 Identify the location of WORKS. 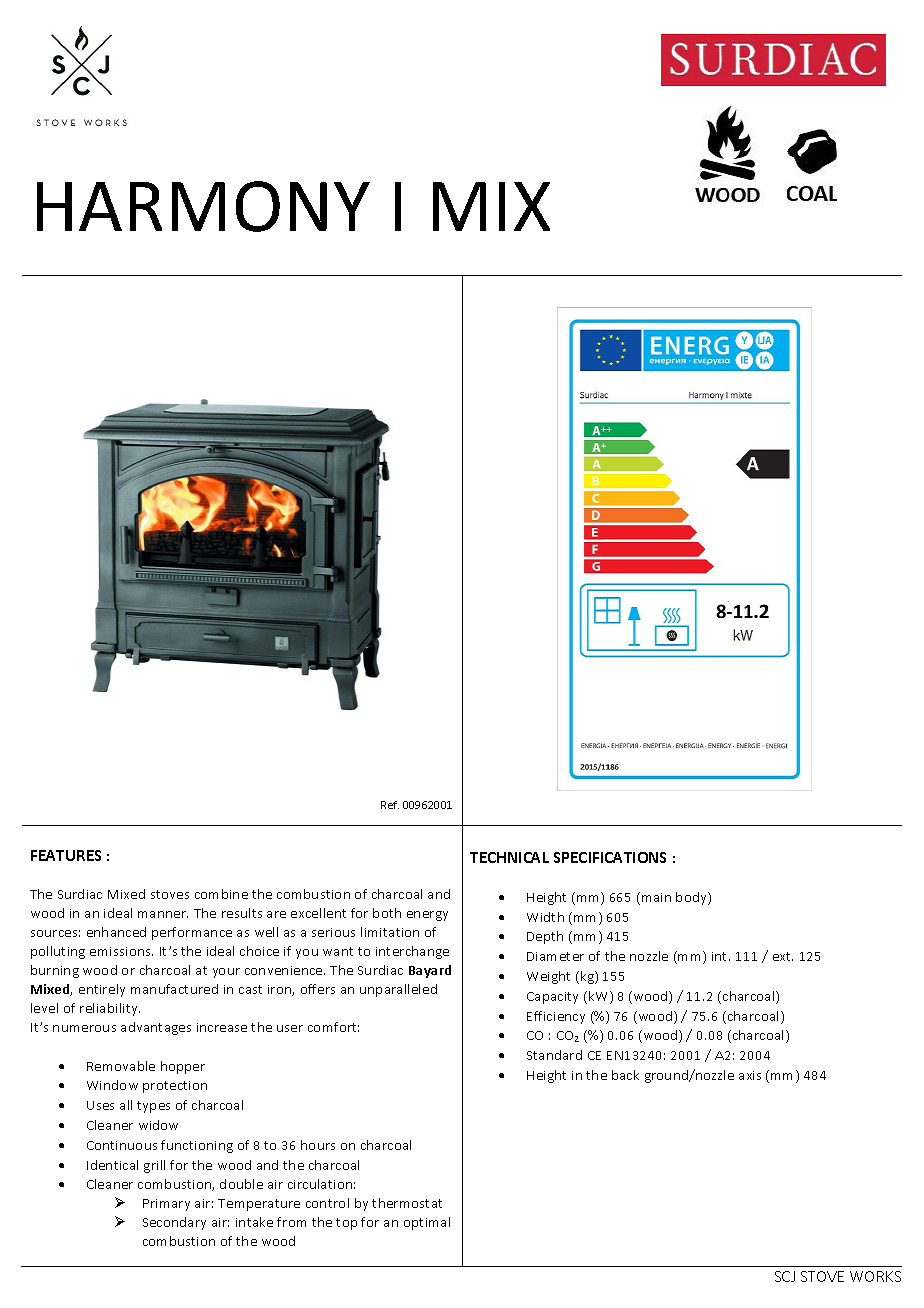
(875, 1276).
